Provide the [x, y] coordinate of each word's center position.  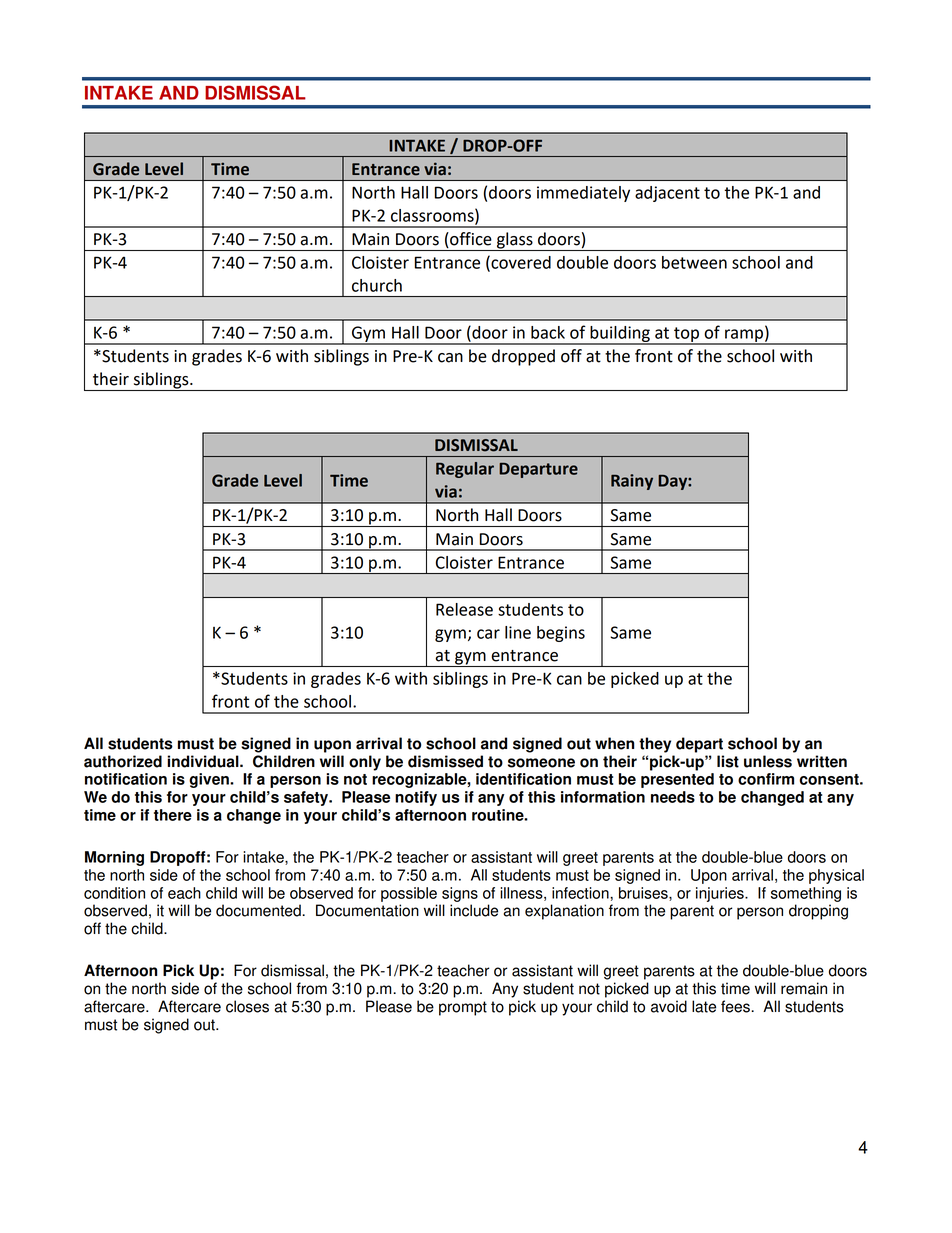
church [377, 285]
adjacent [667, 194]
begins [561, 634]
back [548, 332]
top [686, 335]
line [518, 632]
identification [523, 779]
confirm [766, 779]
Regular [465, 470]
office [470, 240]
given [210, 780]
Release [464, 609]
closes [247, 1006]
